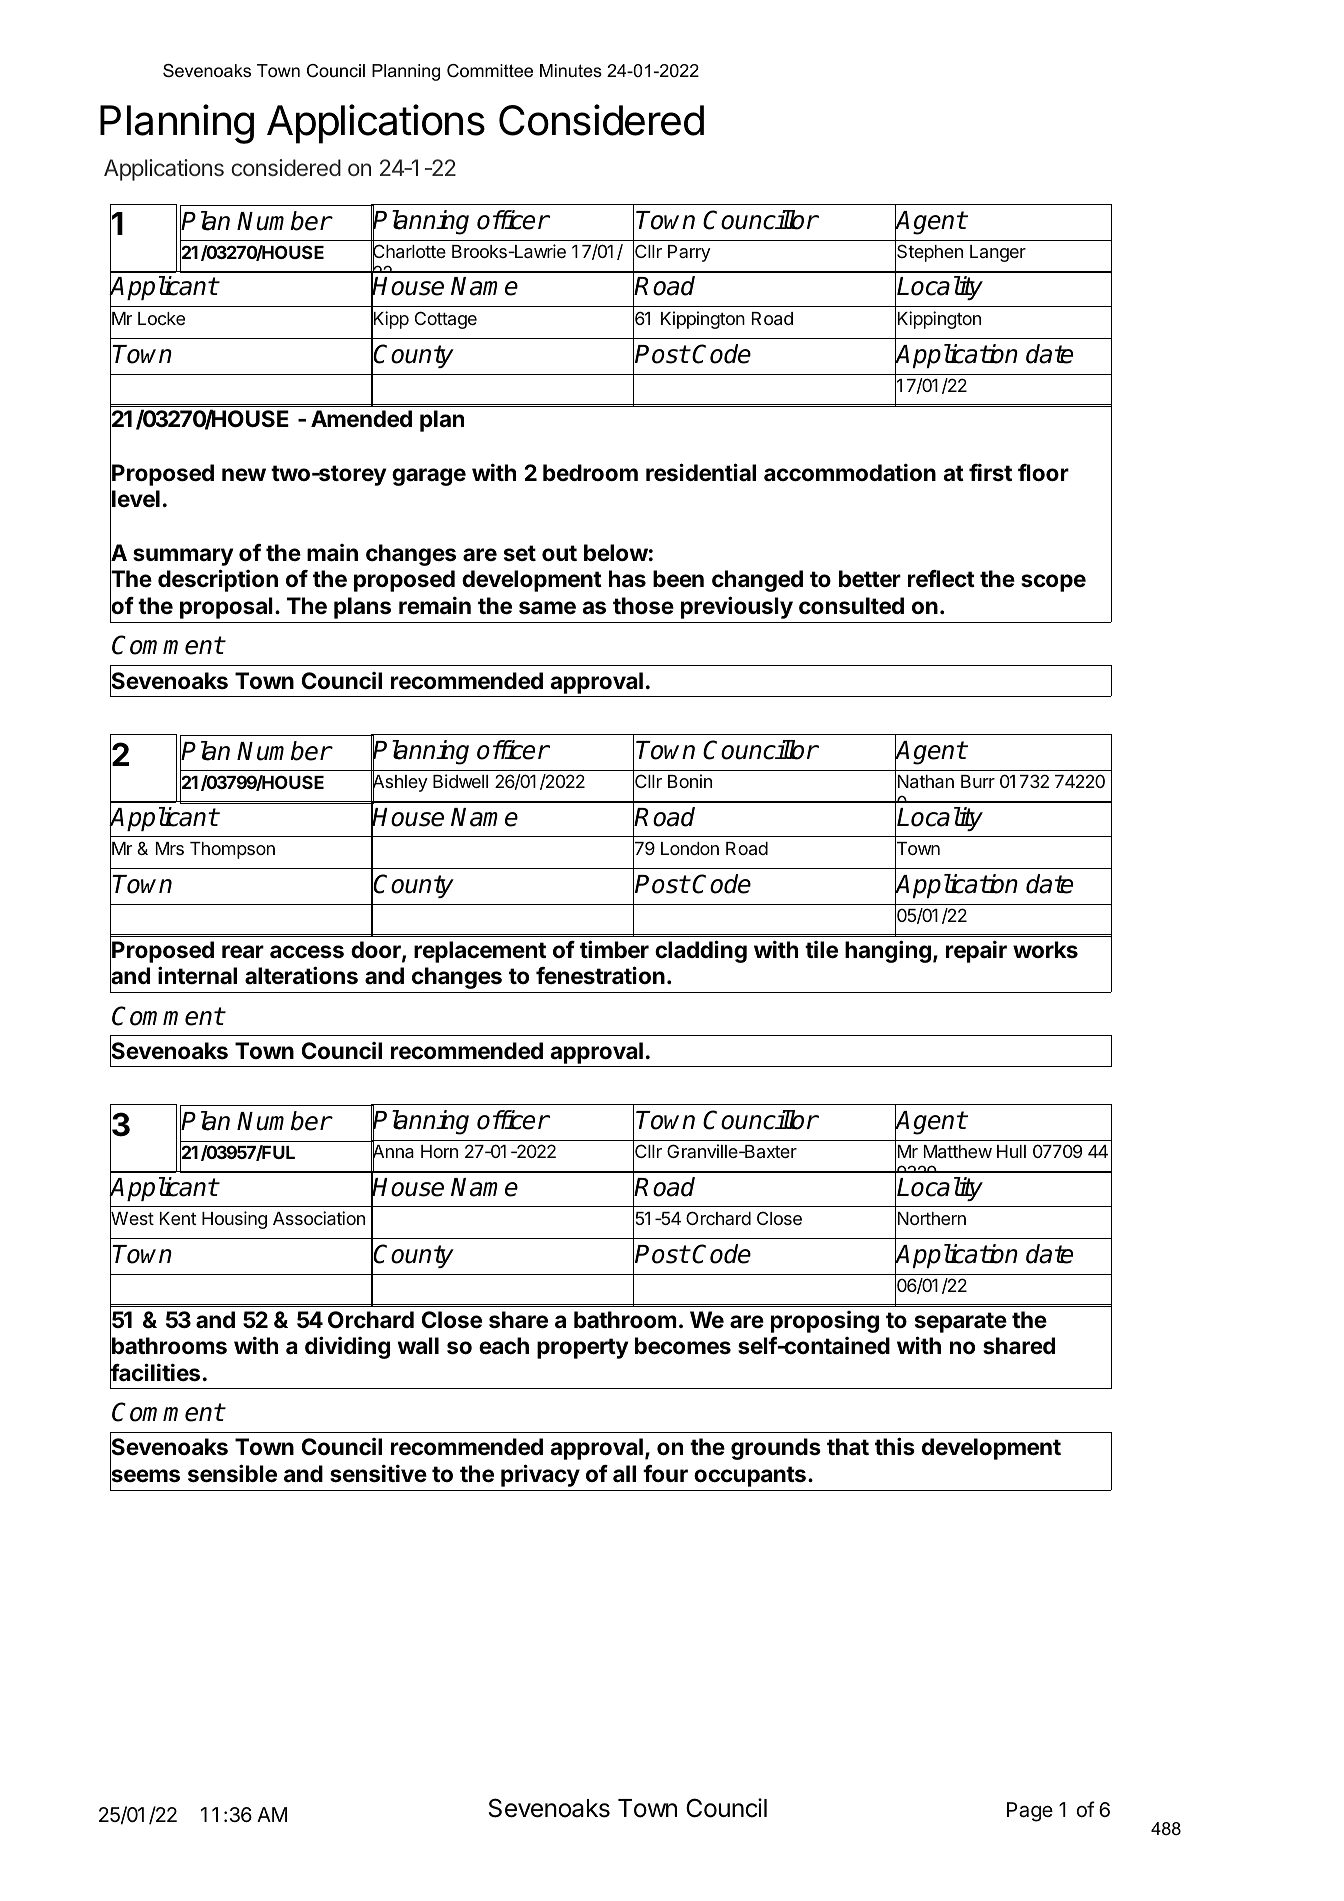 Image resolution: width=1344 pixels, height=1901 pixels. Describe the element at coordinates (243, 952) in the document. I see `rear` at that location.
